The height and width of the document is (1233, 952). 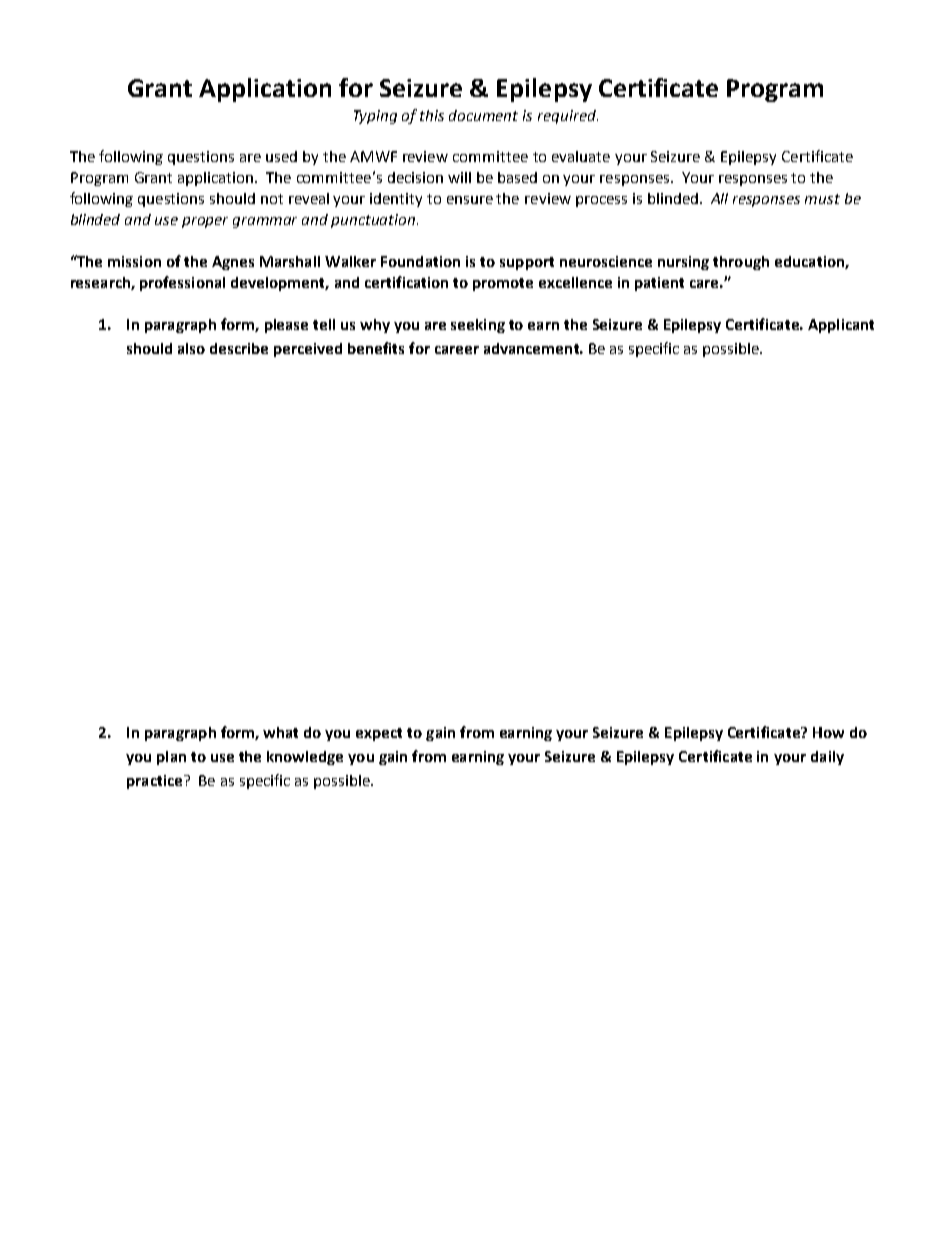 What do you see at coordinates (483, 115) in the document?
I see `document` at bounding box center [483, 115].
